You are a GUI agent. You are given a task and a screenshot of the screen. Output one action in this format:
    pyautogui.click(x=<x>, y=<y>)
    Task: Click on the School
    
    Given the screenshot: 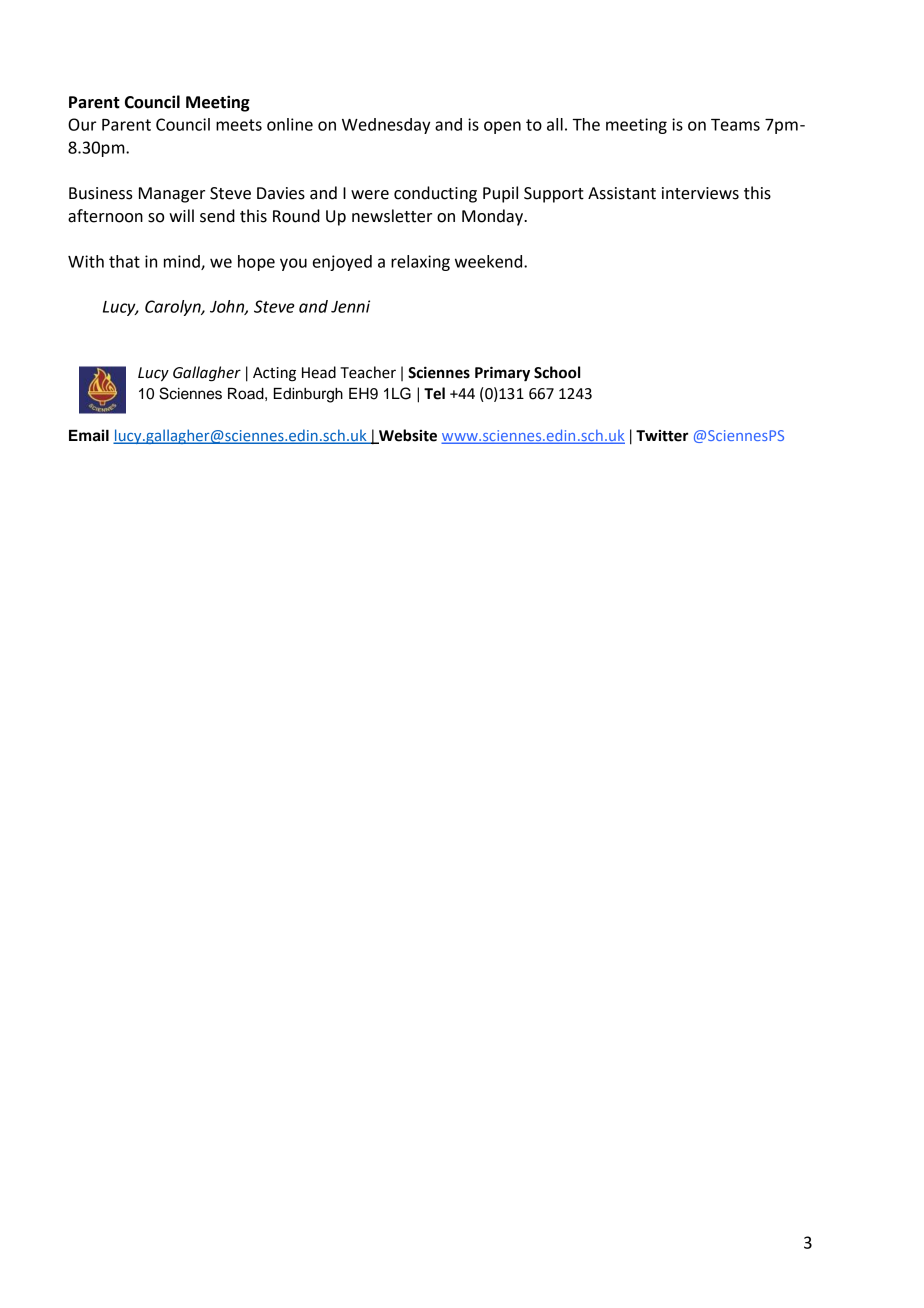 What is the action you would take?
    pyautogui.click(x=557, y=372)
